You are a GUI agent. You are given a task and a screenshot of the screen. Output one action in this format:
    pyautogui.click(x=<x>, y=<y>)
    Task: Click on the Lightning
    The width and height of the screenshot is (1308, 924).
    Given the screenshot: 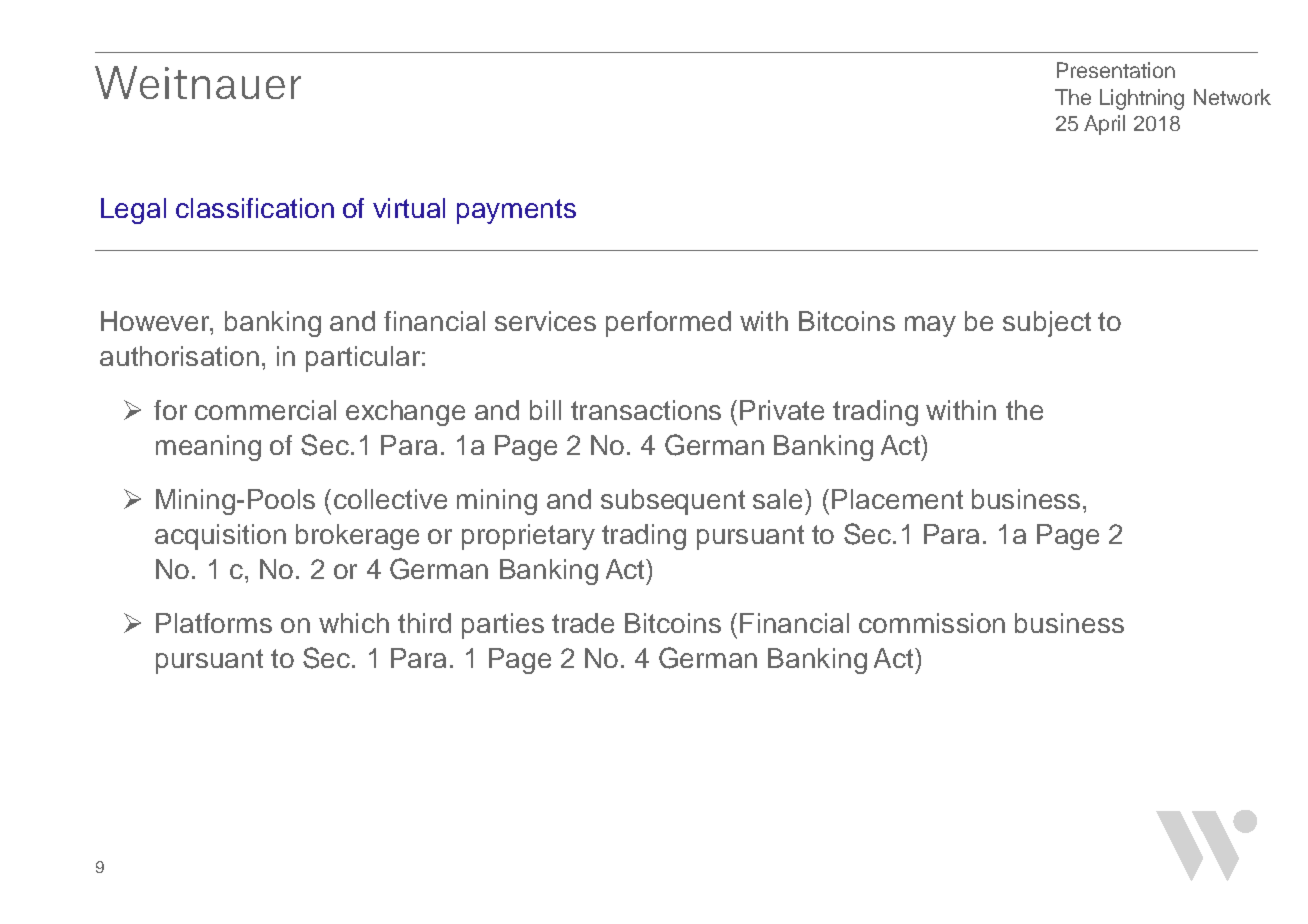 What is the action you would take?
    pyautogui.click(x=1142, y=99)
